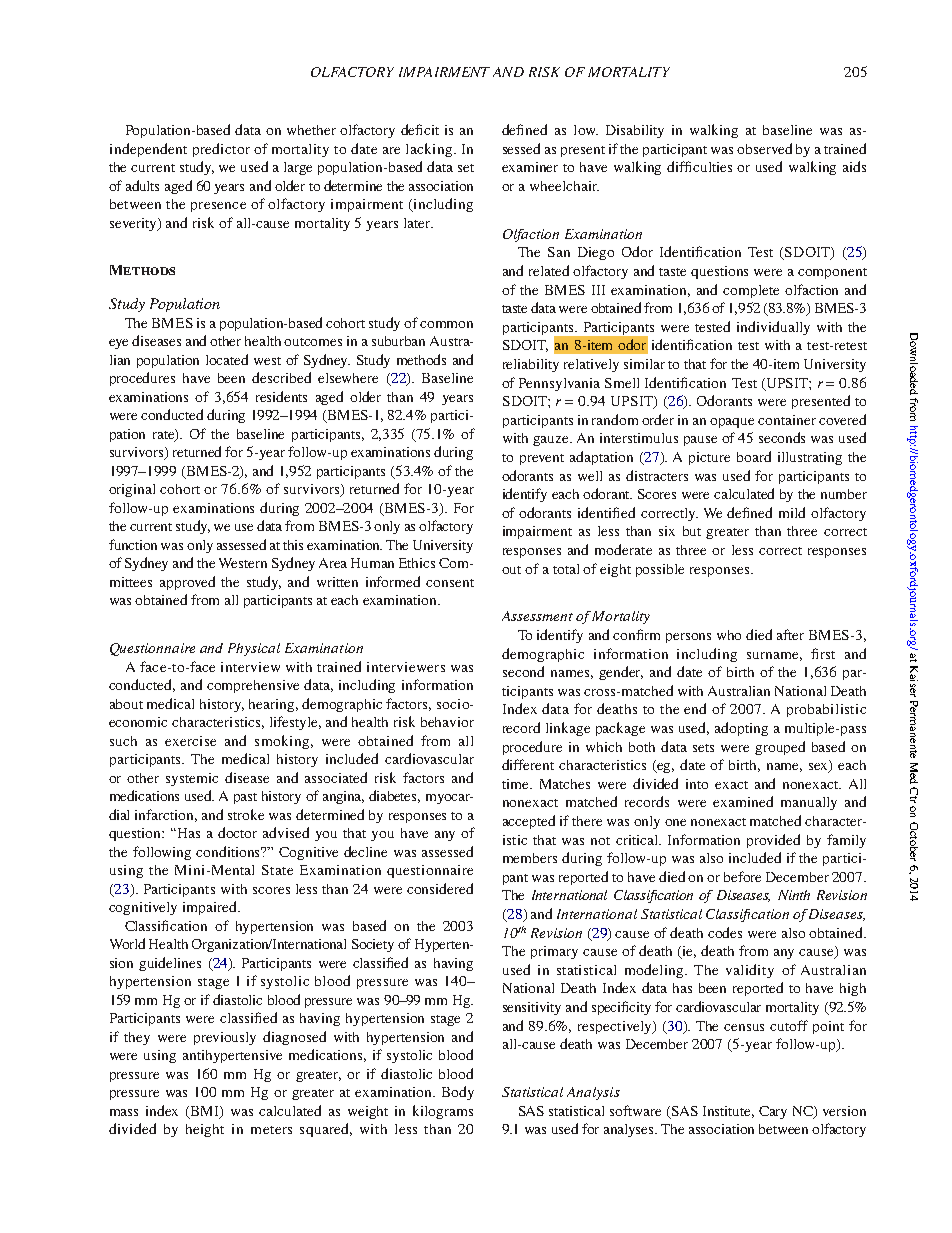 Image resolution: width=952 pixels, height=1233 pixels. I want to click on examiner, so click(530, 167).
